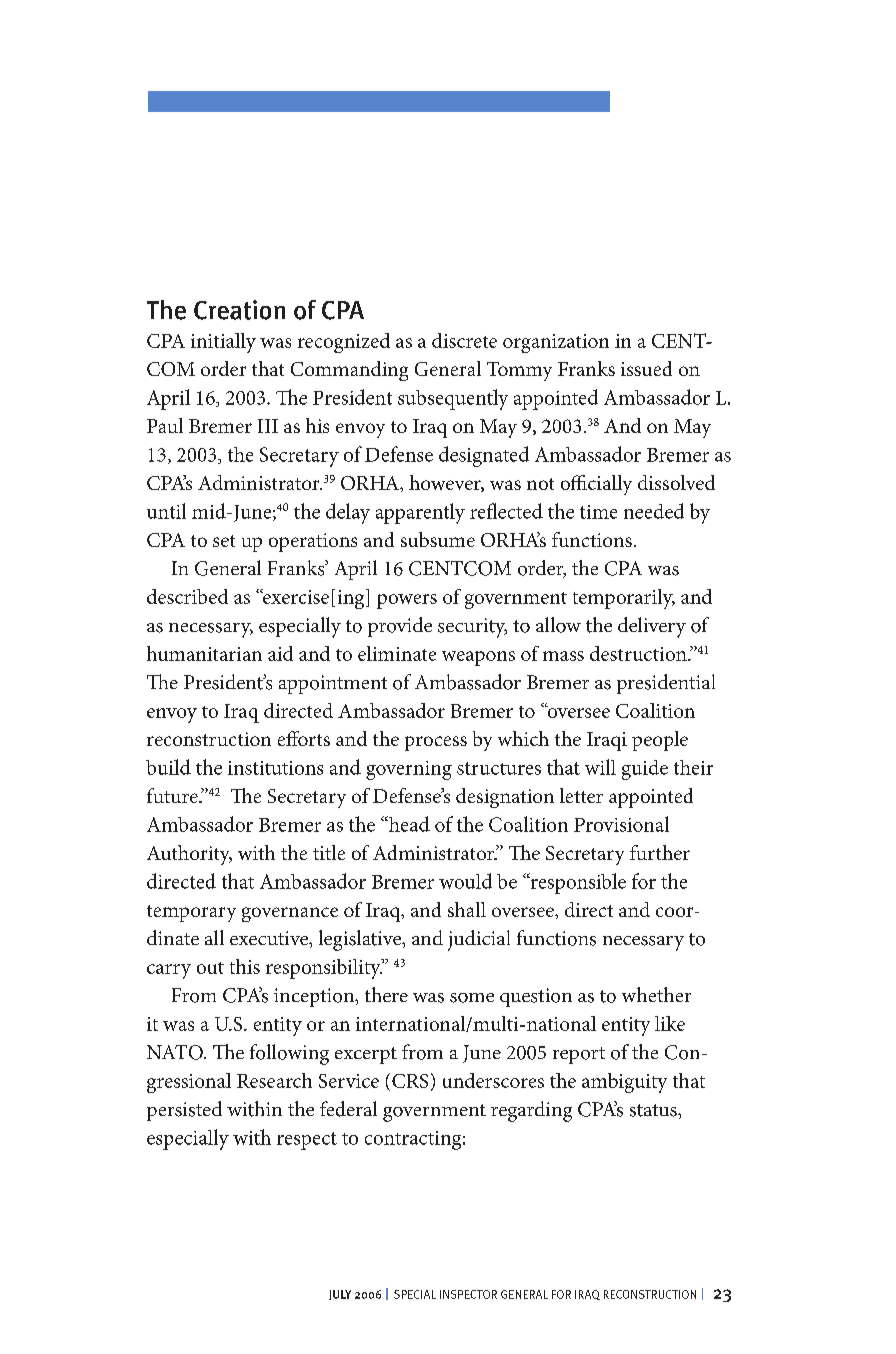  I want to click on status, so click(654, 1110).
